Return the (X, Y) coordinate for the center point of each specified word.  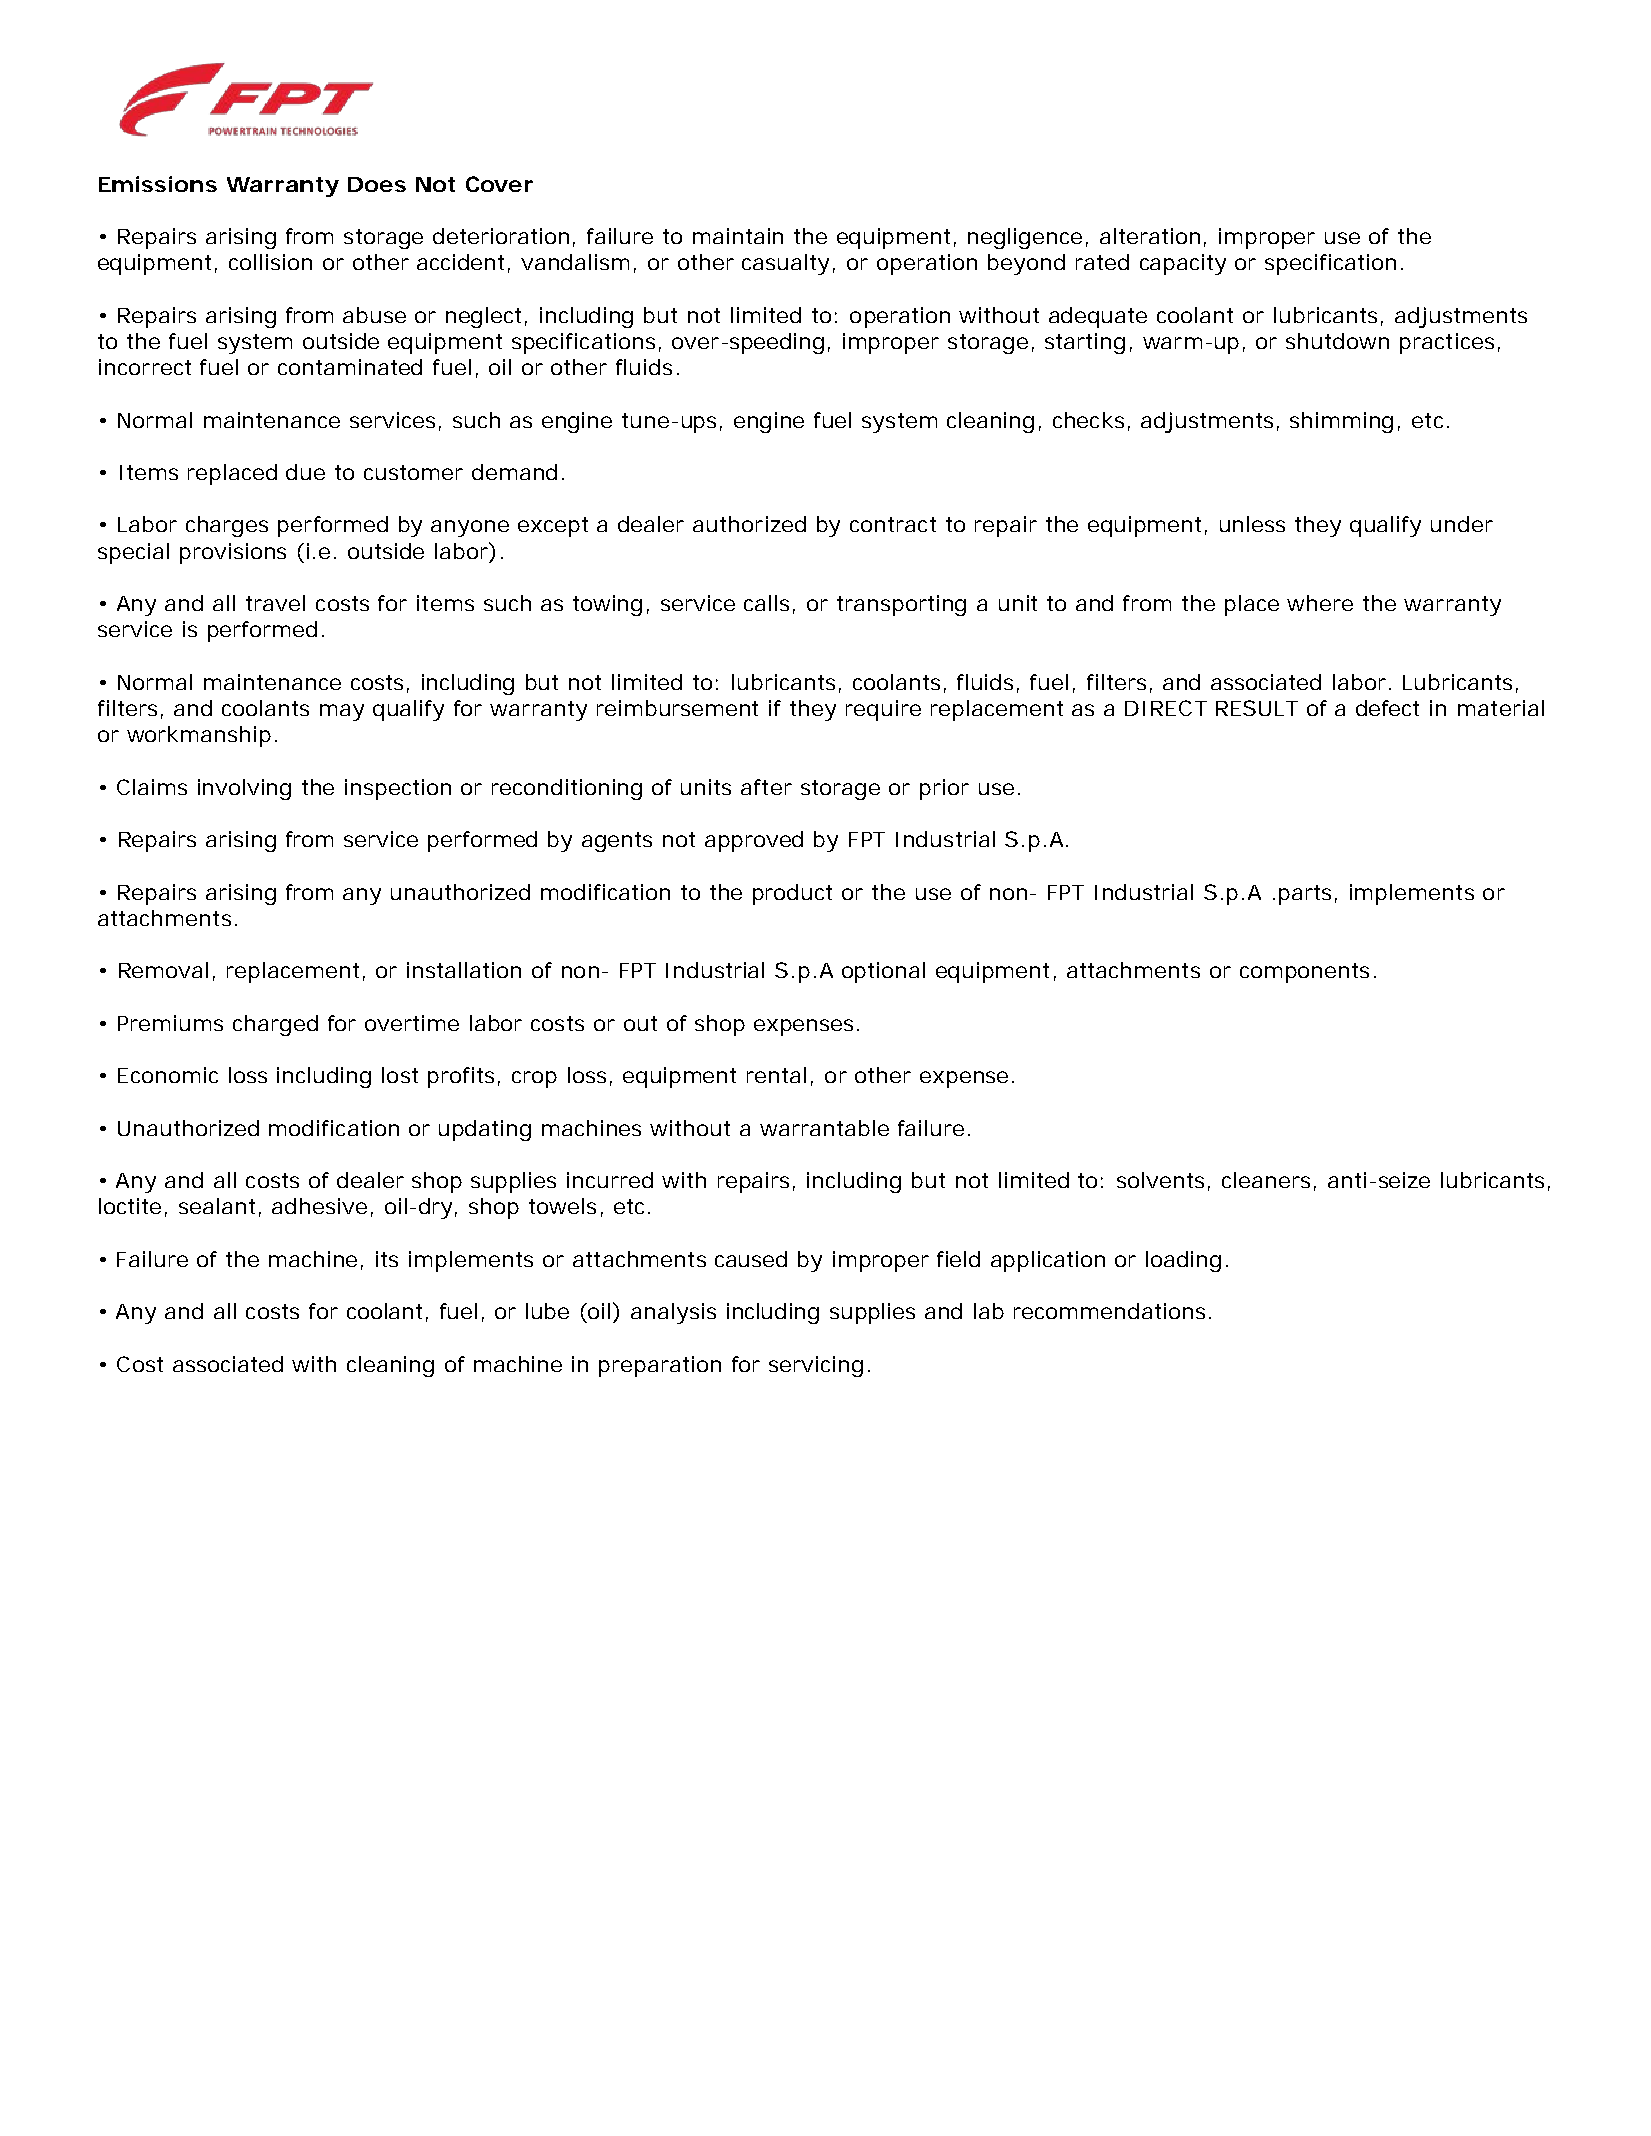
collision (270, 262)
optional (883, 972)
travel (275, 603)
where (1320, 603)
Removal (163, 970)
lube (547, 1311)
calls (766, 603)
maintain (738, 236)
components (1304, 973)
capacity (1183, 264)
